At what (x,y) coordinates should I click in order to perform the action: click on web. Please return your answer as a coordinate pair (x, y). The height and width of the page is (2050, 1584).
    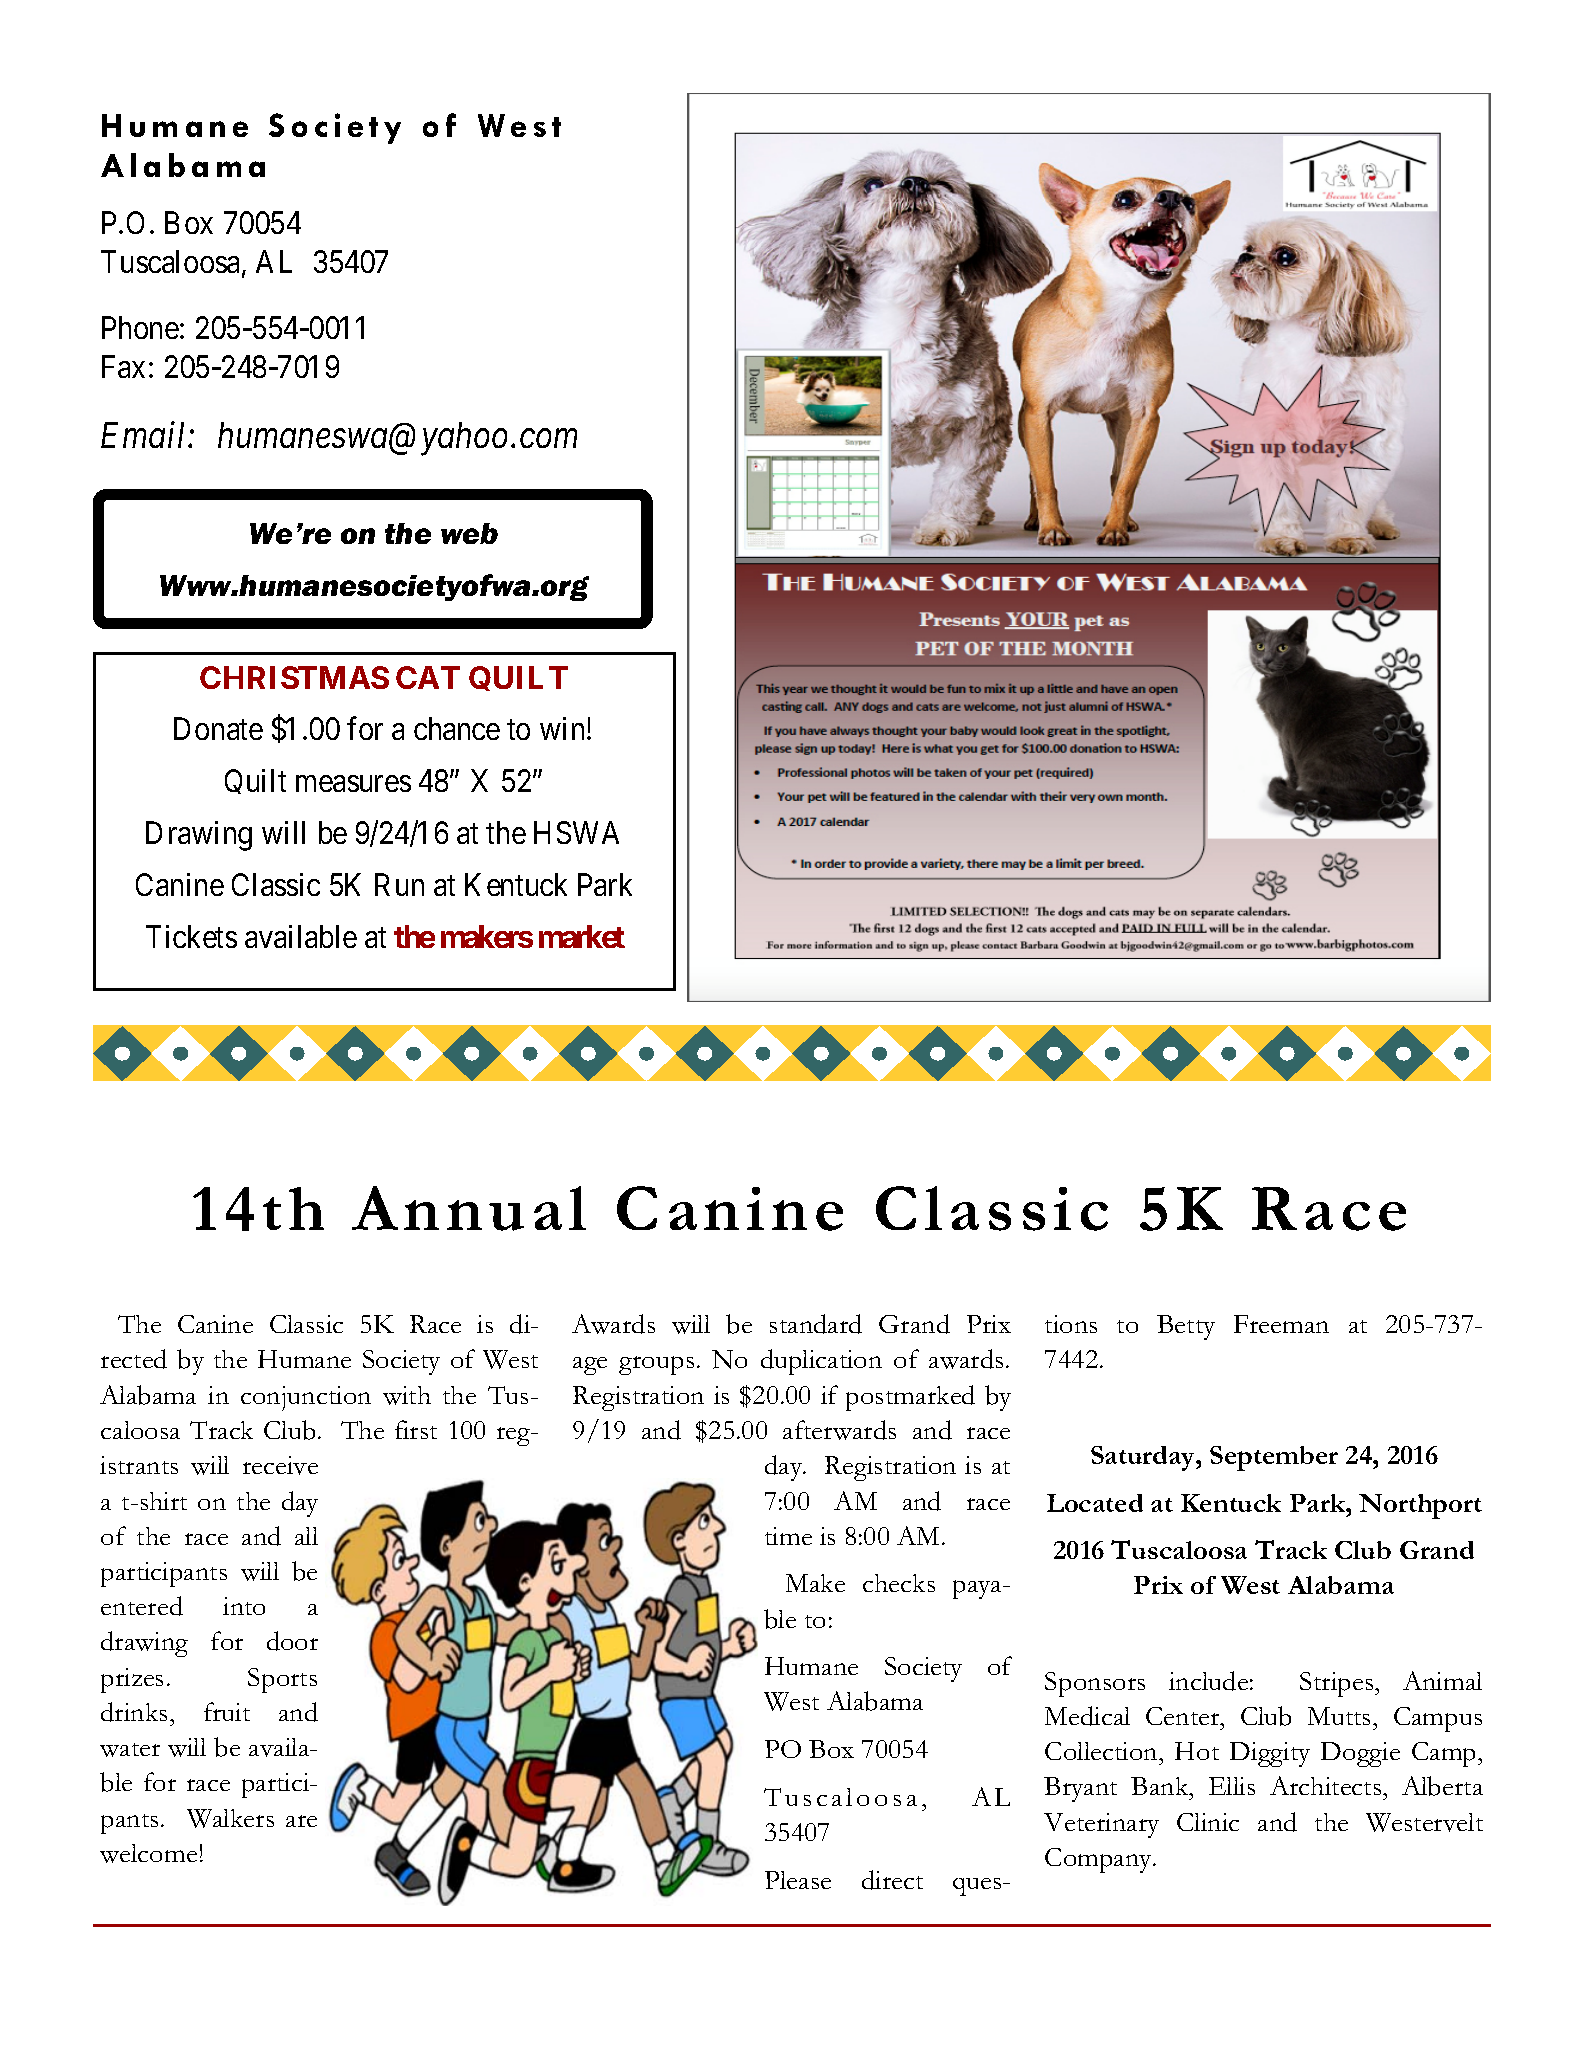
    Looking at the image, I should click on (469, 533).
